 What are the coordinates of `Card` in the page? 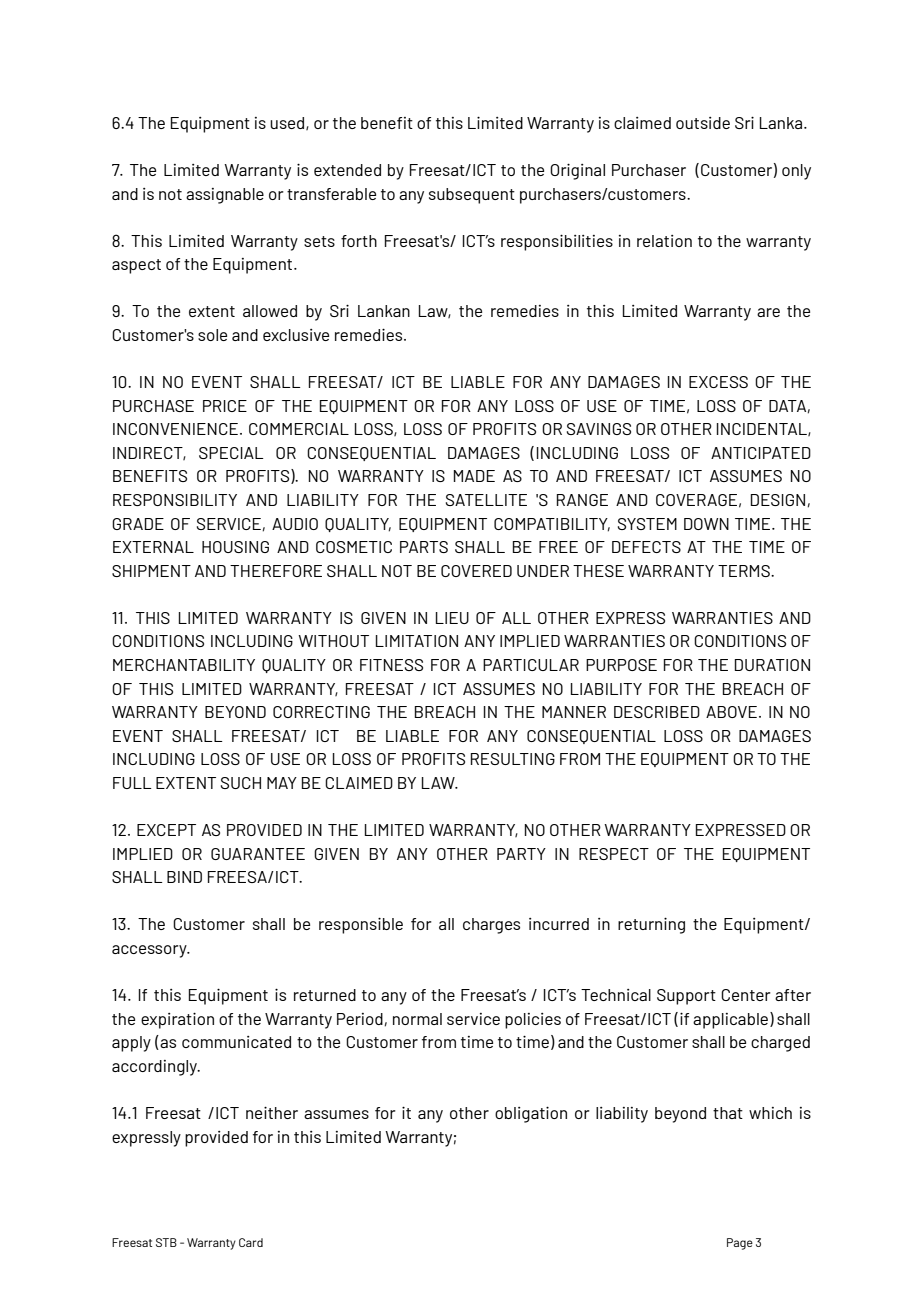 It's located at (251, 1242).
